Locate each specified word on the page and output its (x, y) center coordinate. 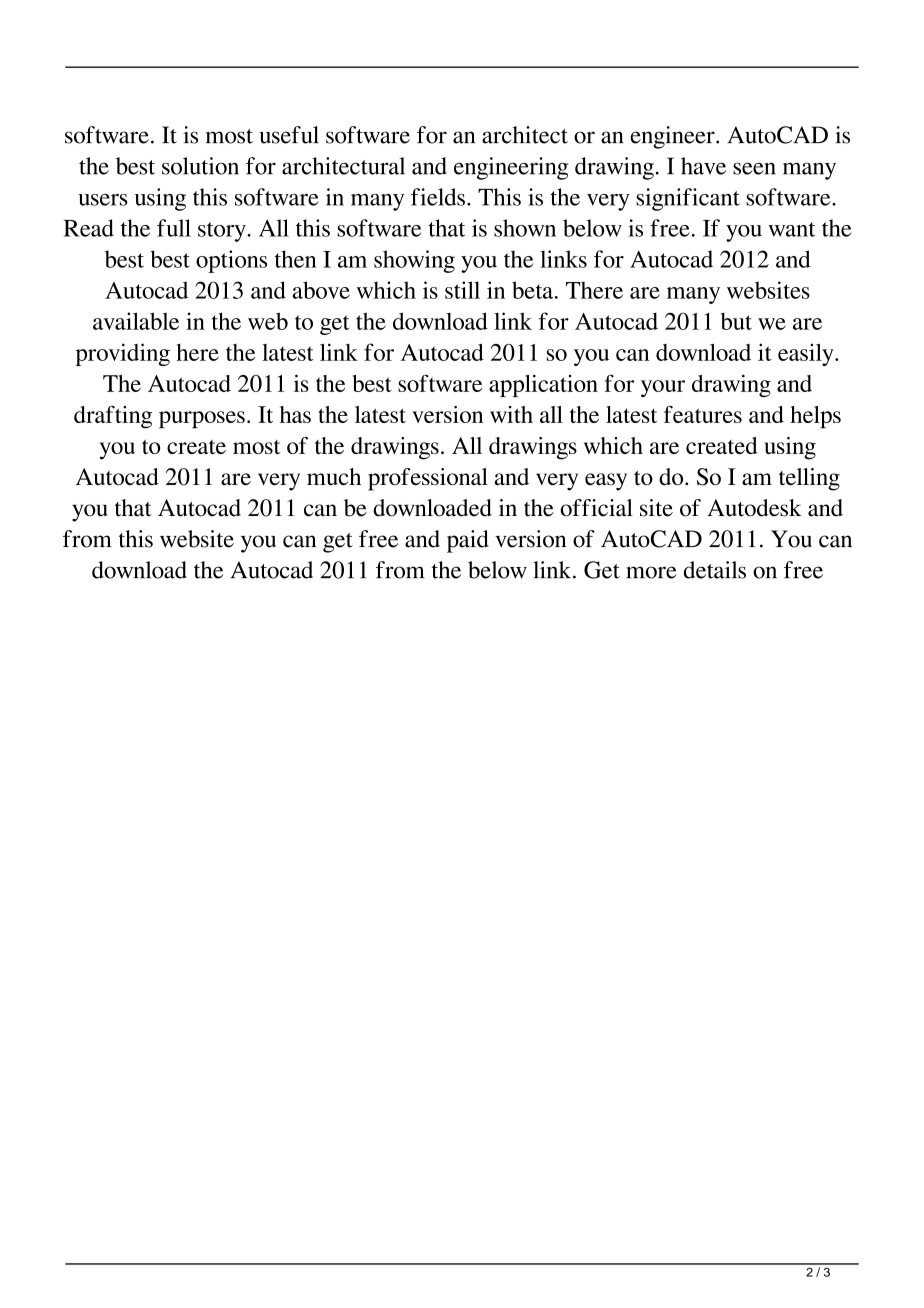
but (736, 321)
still (462, 290)
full (174, 228)
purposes (202, 420)
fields (438, 197)
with (511, 414)
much (334, 476)
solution (200, 166)
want (791, 229)
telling (809, 479)
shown (525, 228)
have (703, 166)
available (136, 321)
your (663, 388)
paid (468, 541)
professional (428, 479)
